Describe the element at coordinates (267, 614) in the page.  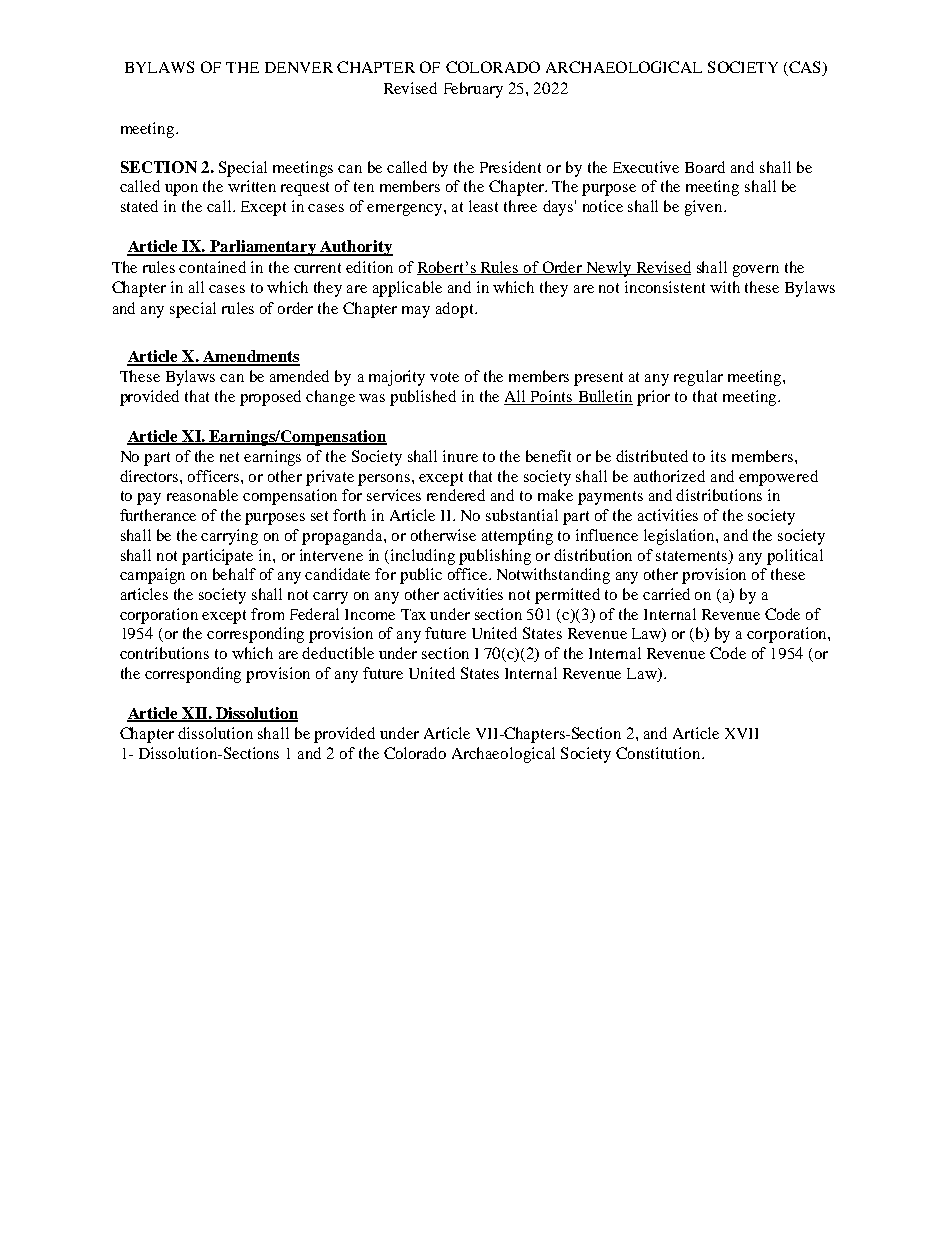
I see `from` at that location.
